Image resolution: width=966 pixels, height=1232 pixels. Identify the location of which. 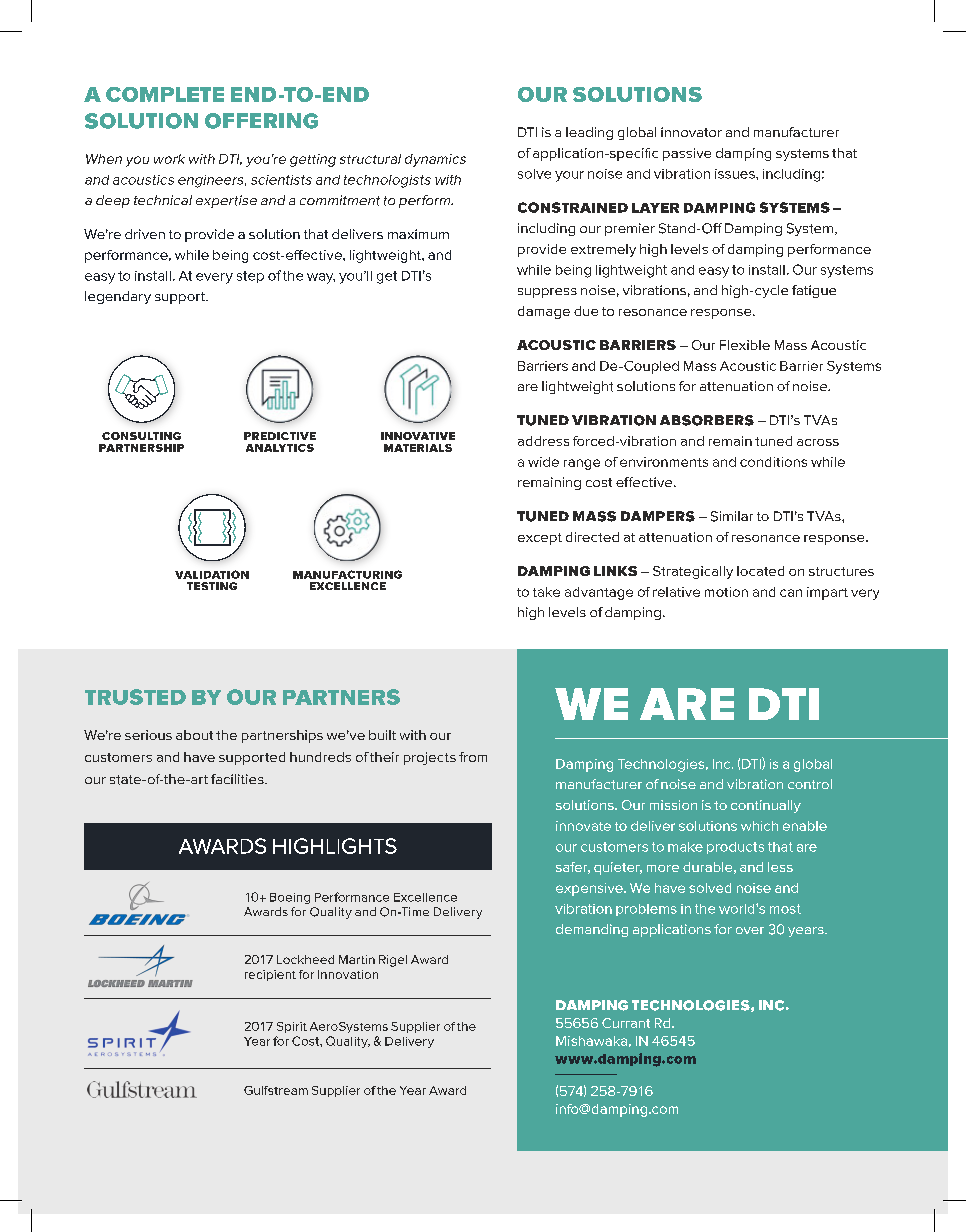
(759, 826).
